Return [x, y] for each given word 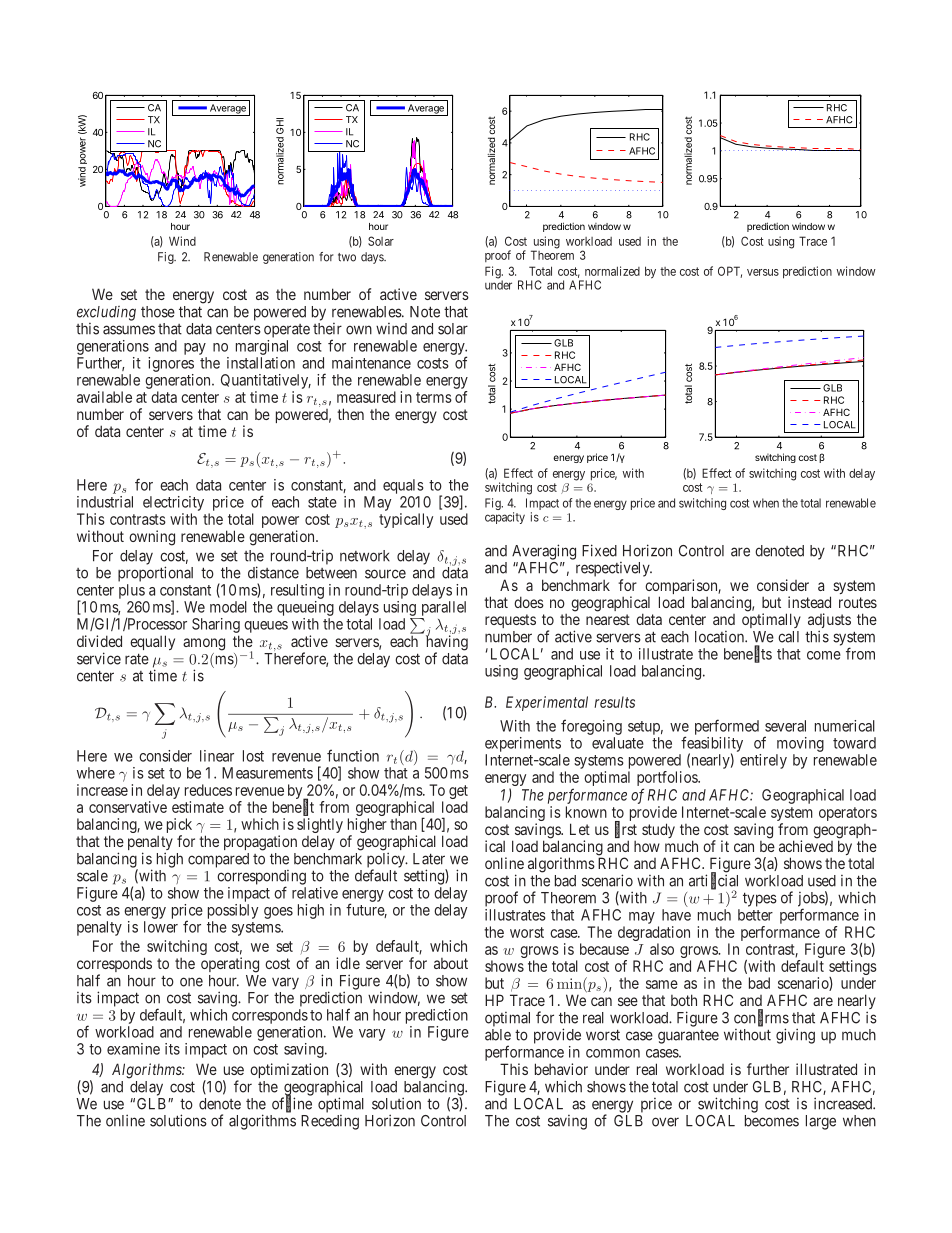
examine [133, 1049]
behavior [561, 1069]
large [821, 1122]
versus [763, 272]
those [158, 312]
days [373, 258]
